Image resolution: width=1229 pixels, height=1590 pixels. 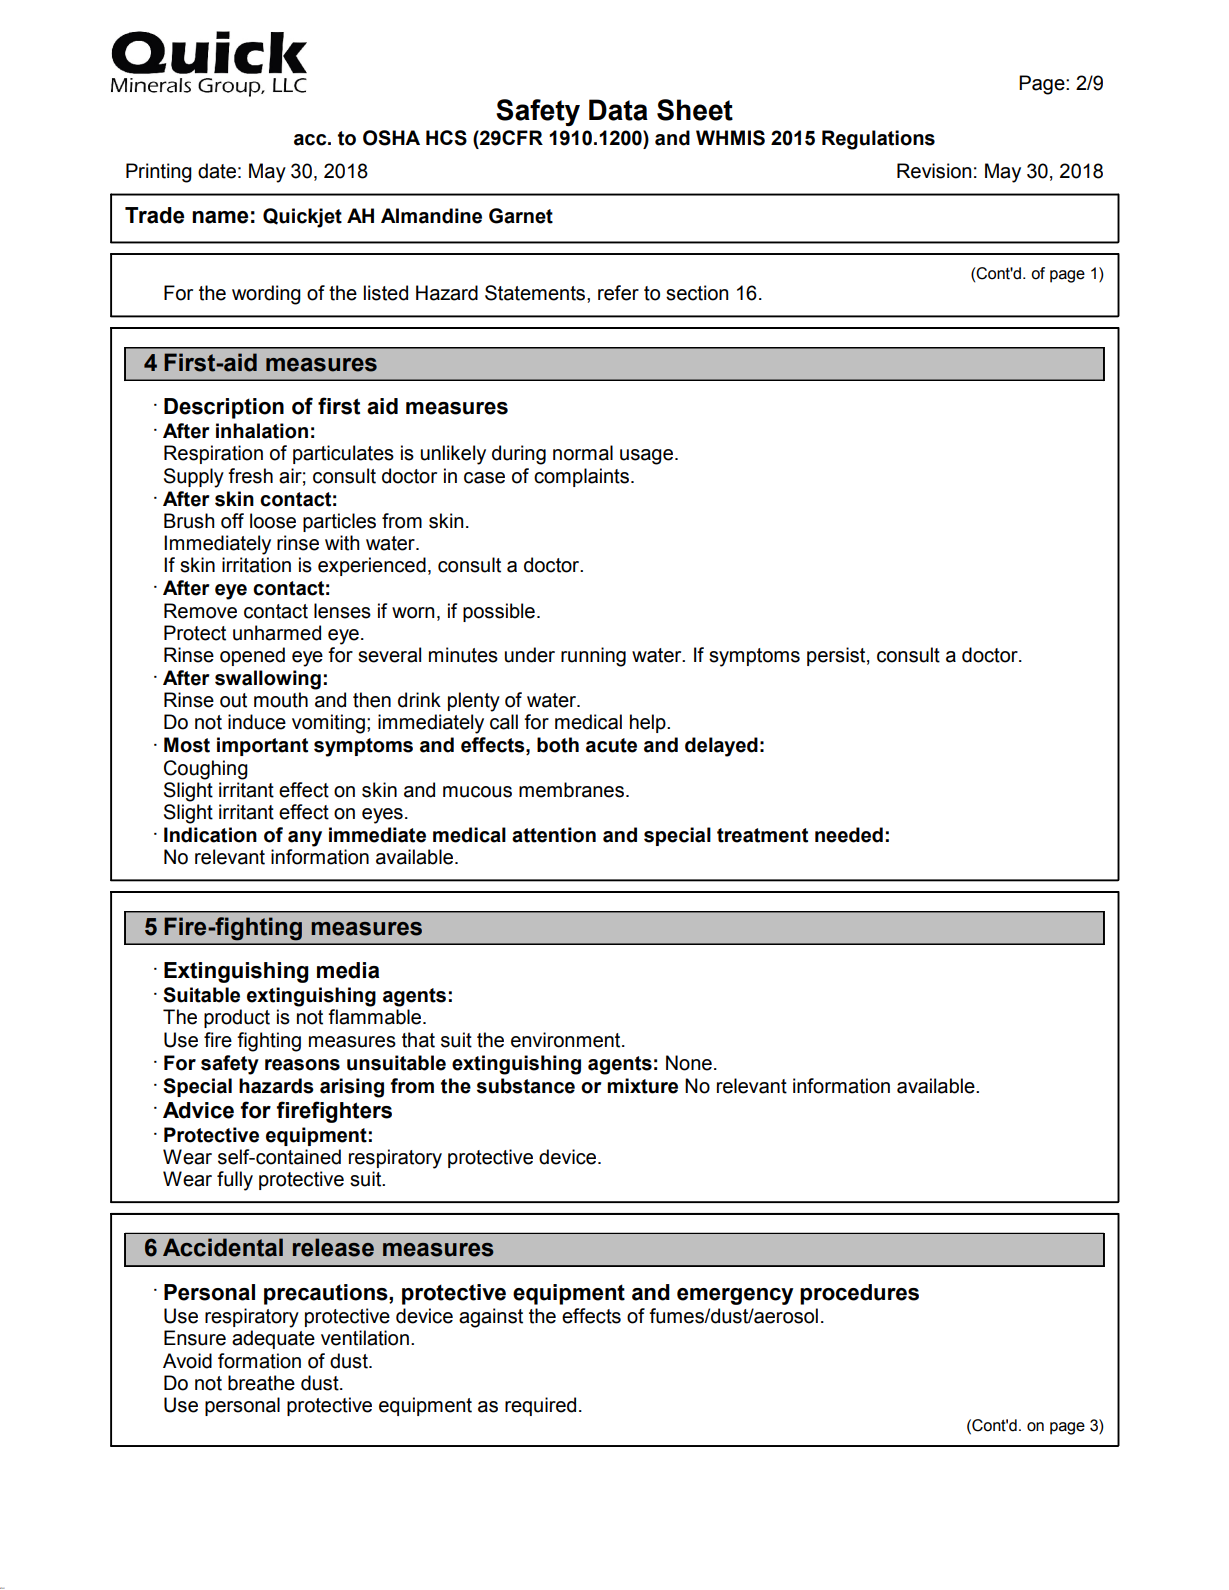 What do you see at coordinates (261, 1383) in the page?
I see `breathe` at bounding box center [261, 1383].
